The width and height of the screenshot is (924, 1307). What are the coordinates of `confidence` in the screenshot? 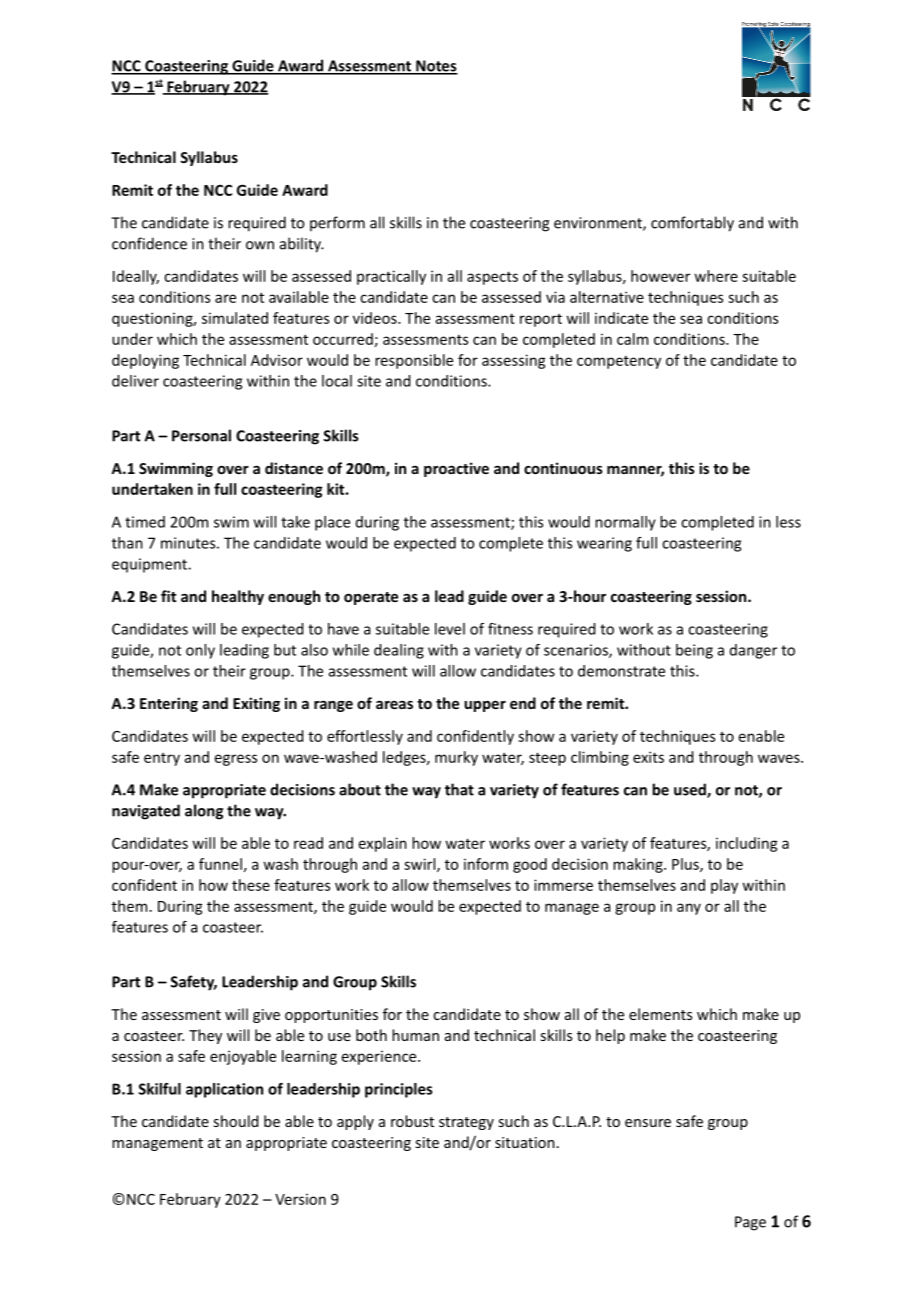 It's located at (149, 243).
